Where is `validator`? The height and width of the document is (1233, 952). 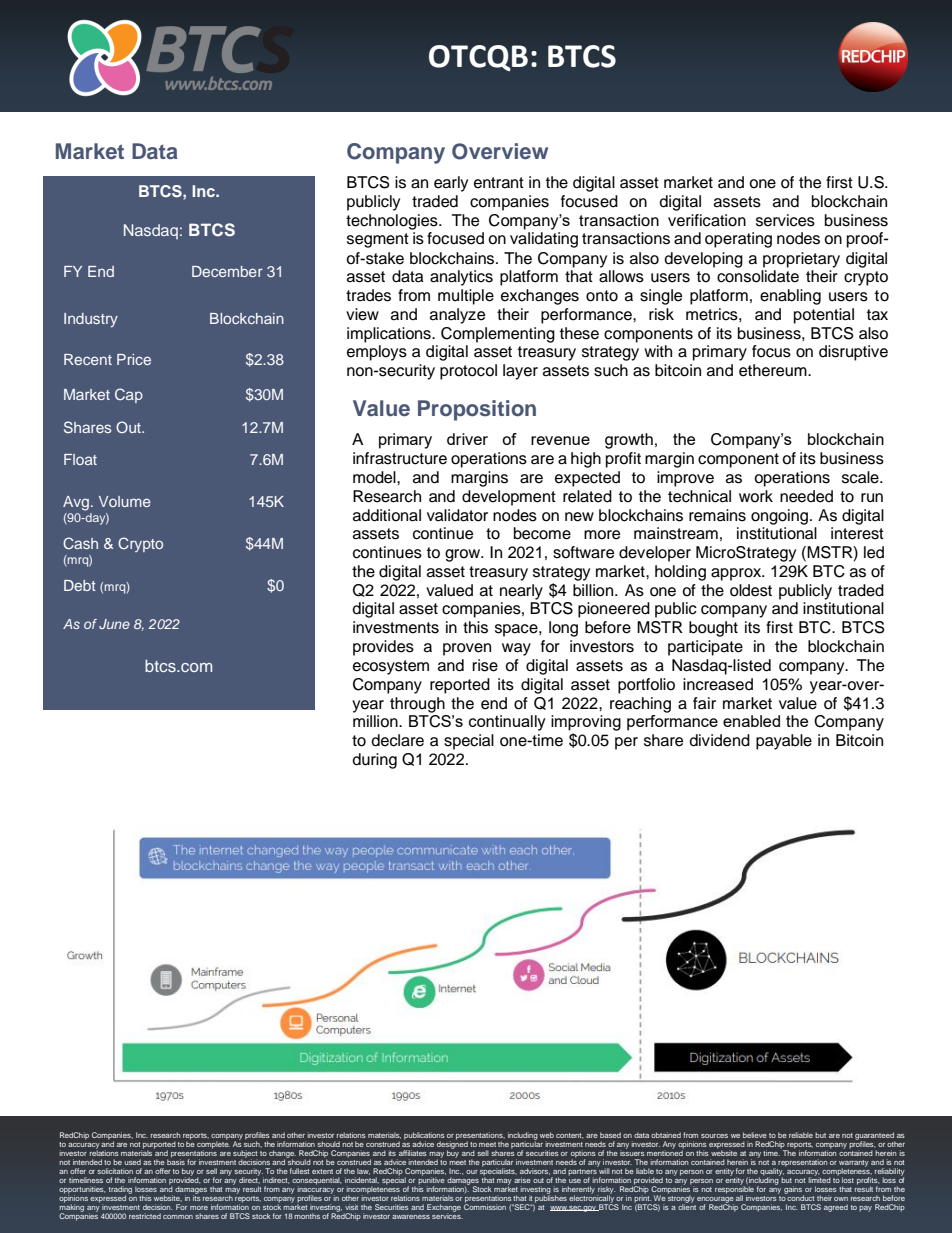 validator is located at coordinates (457, 515).
